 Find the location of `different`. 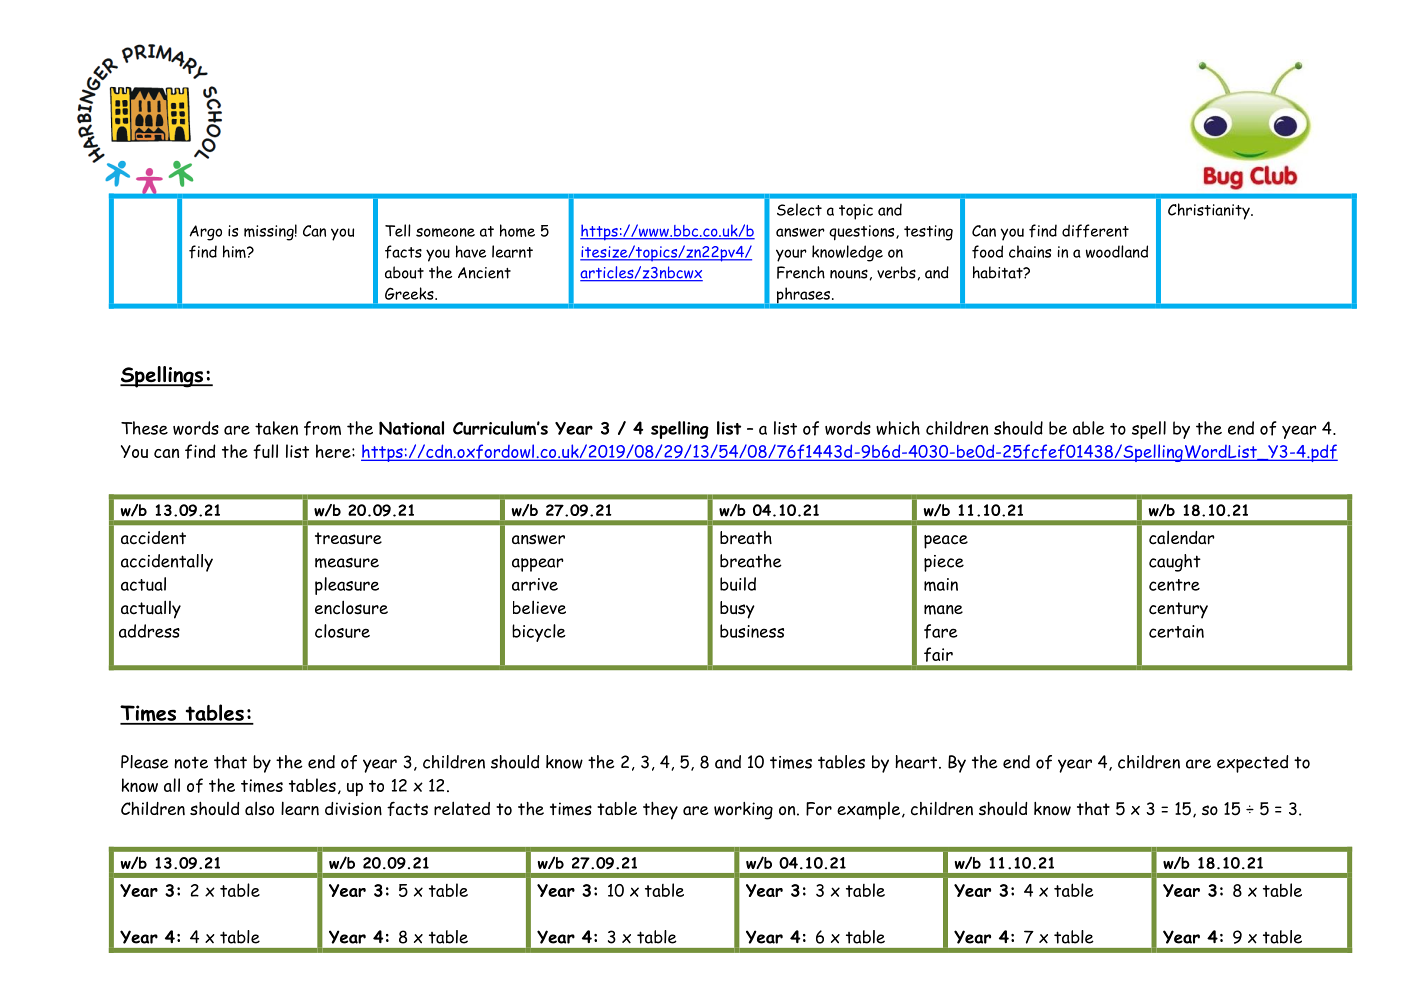

different is located at coordinates (1095, 231).
